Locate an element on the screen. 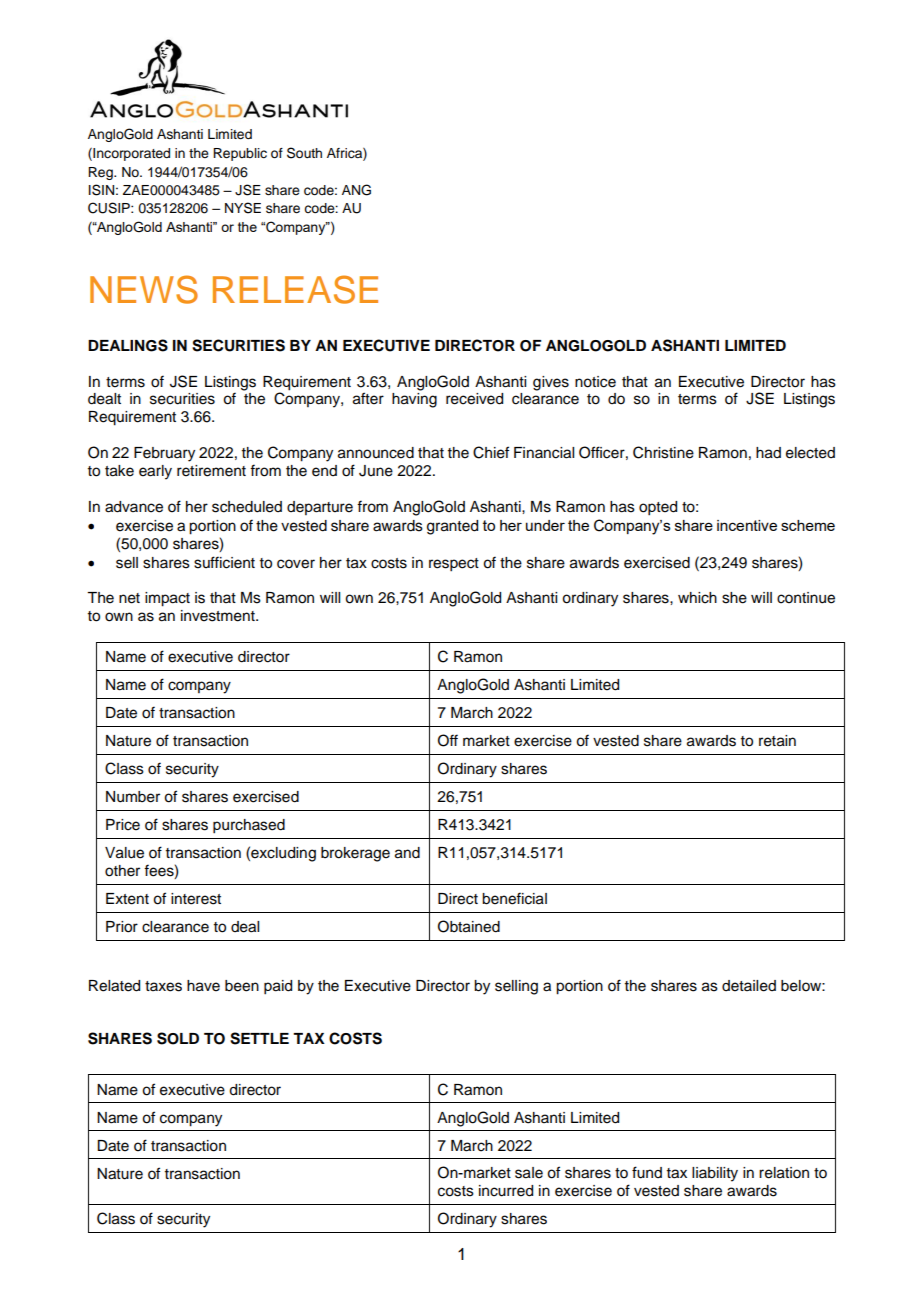 This screenshot has height=1308, width=924. detailed is located at coordinates (749, 986).
